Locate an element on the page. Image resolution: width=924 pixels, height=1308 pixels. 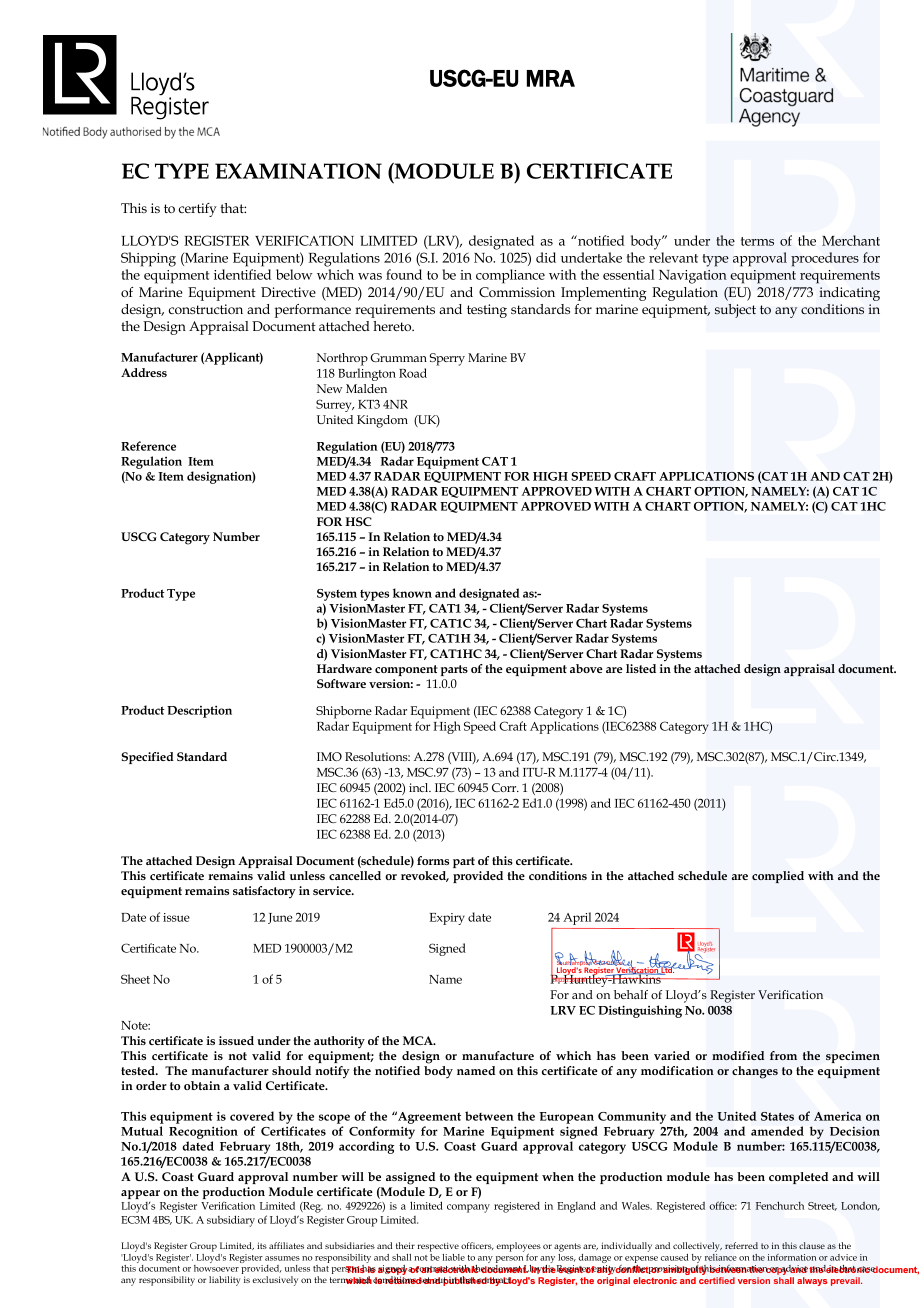
satisfactory is located at coordinates (264, 892).
